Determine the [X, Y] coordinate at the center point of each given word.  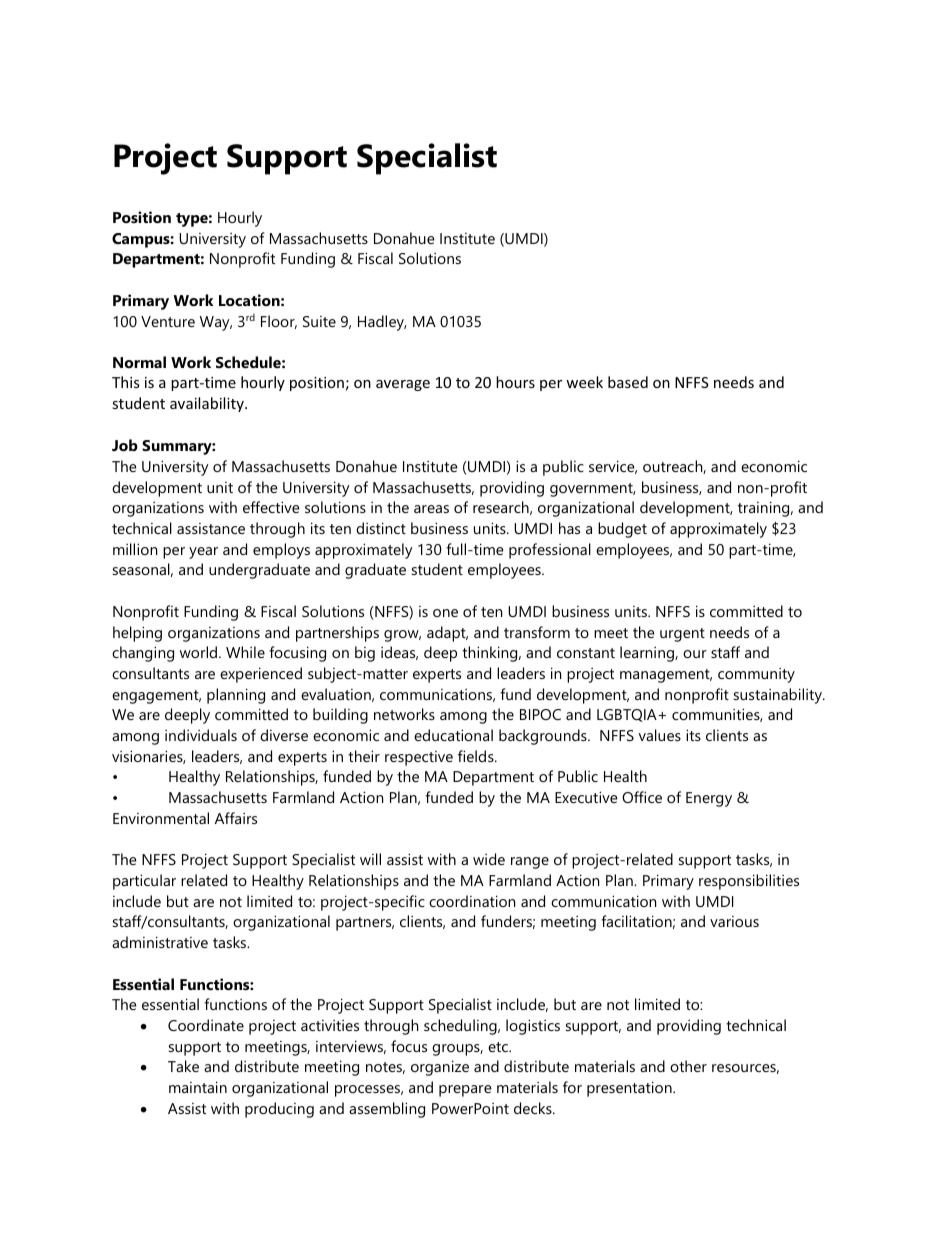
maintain [198, 1087]
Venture [168, 321]
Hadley [382, 323]
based [628, 382]
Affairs [236, 818]
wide [489, 859]
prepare [465, 1091]
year [203, 553]
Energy [709, 799]
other [688, 1066]
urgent [682, 635]
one [445, 613]
